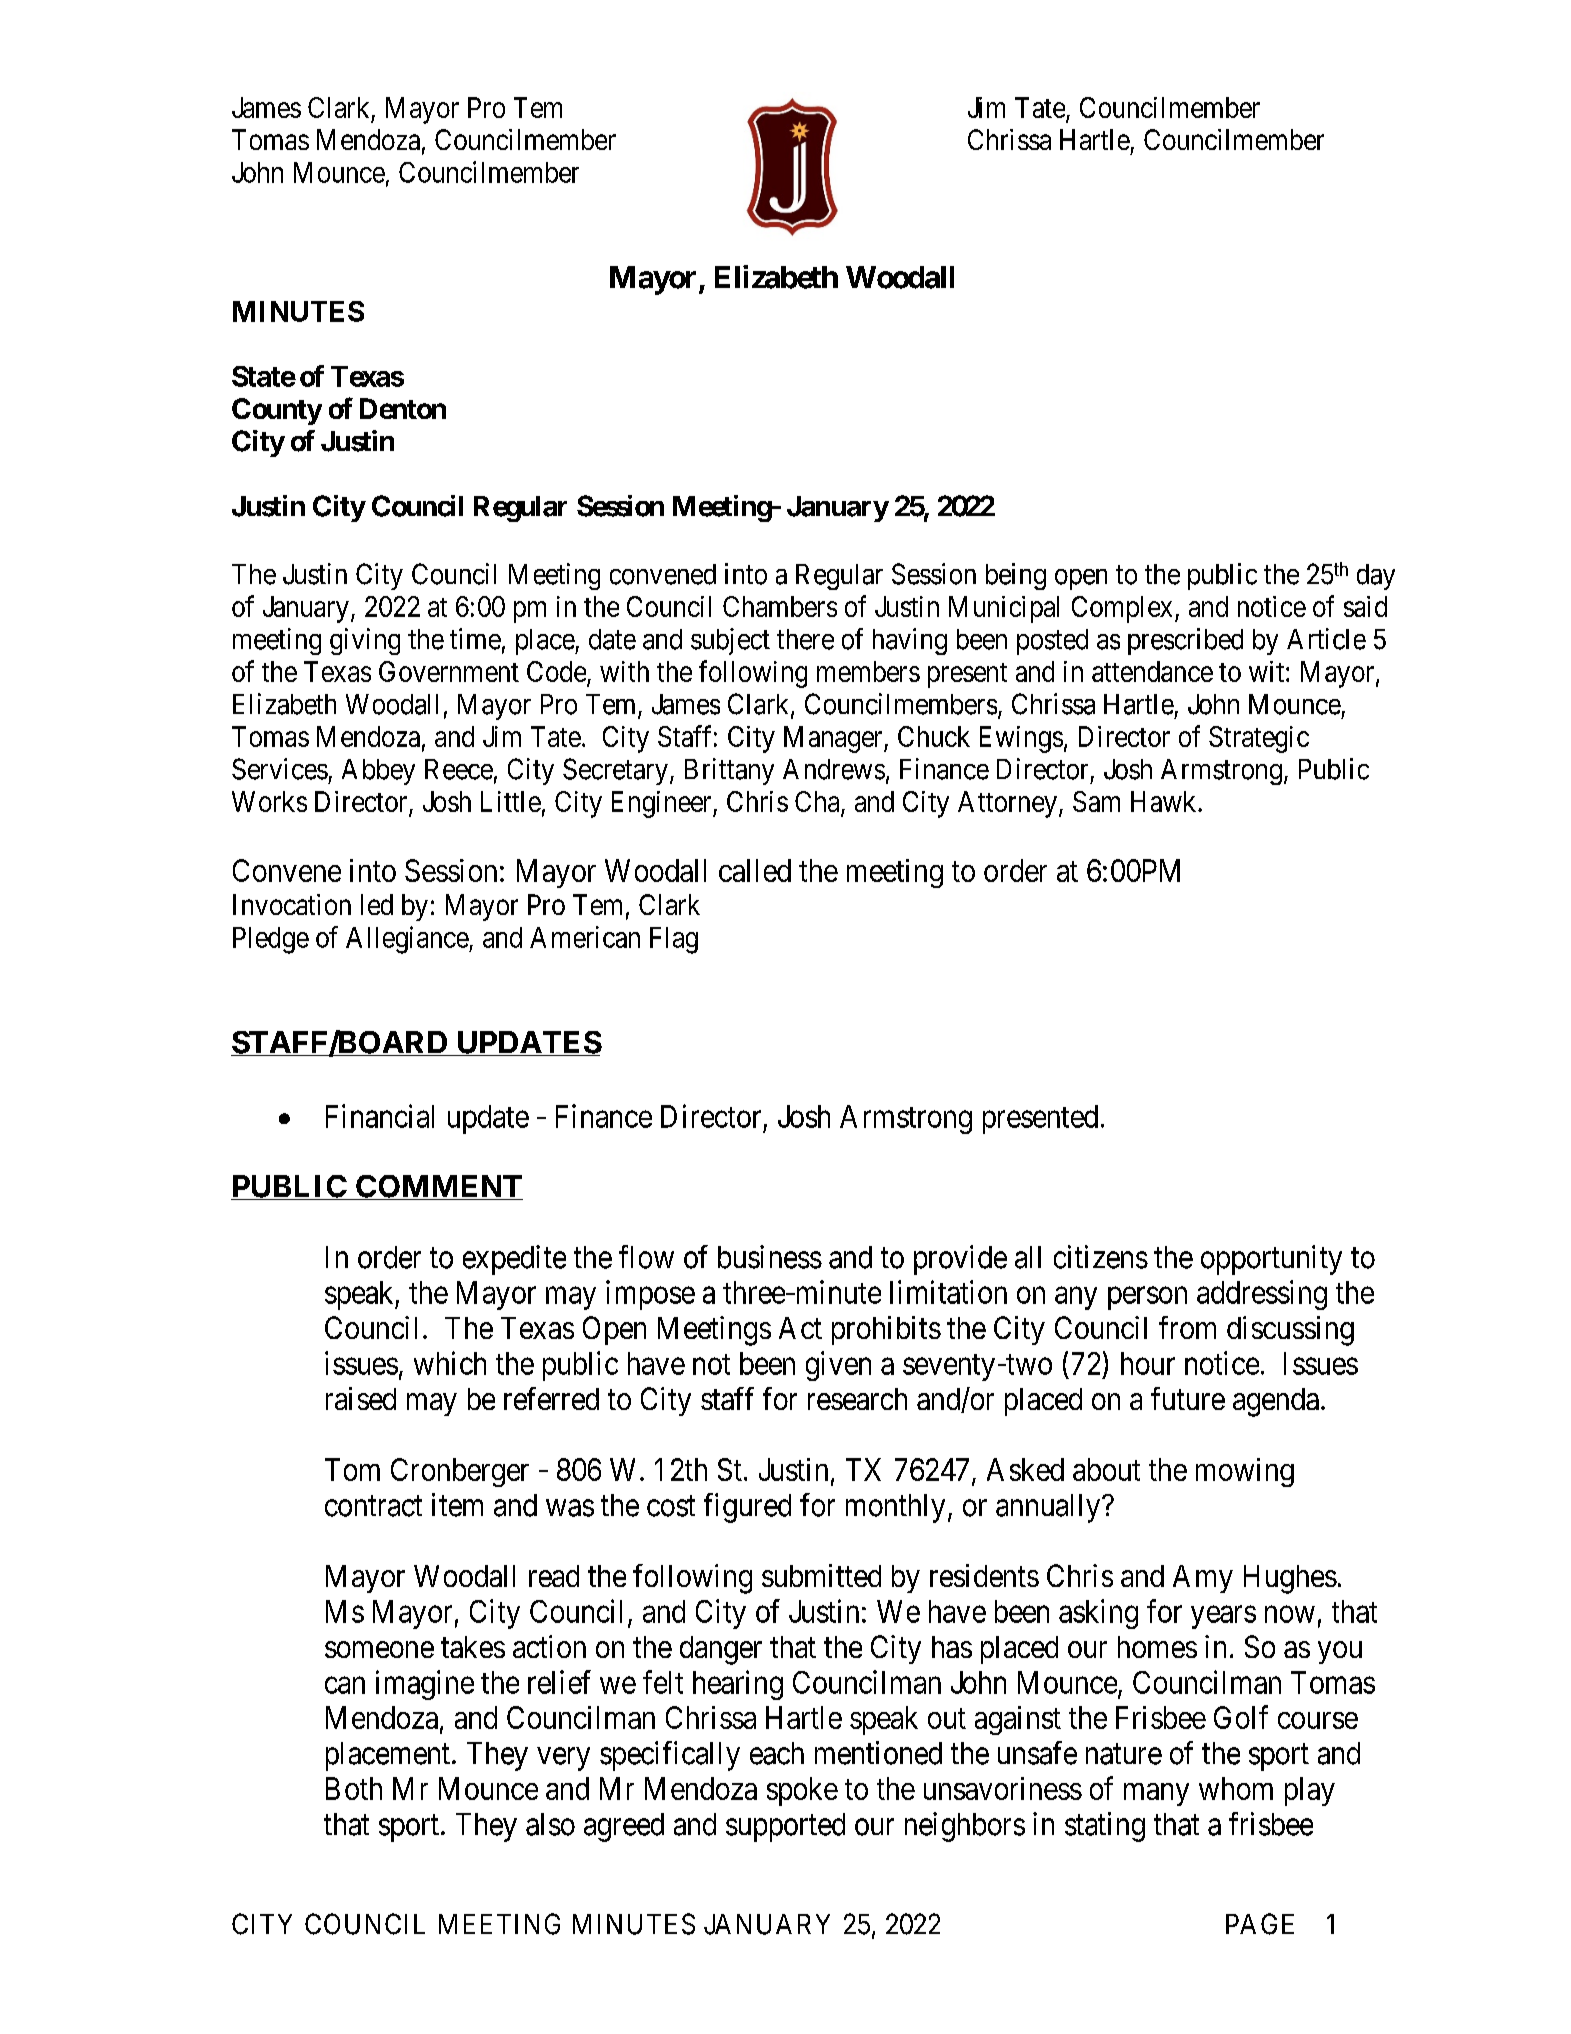 This screenshot has height=2034, width=1571. I want to click on business, so click(770, 1257).
